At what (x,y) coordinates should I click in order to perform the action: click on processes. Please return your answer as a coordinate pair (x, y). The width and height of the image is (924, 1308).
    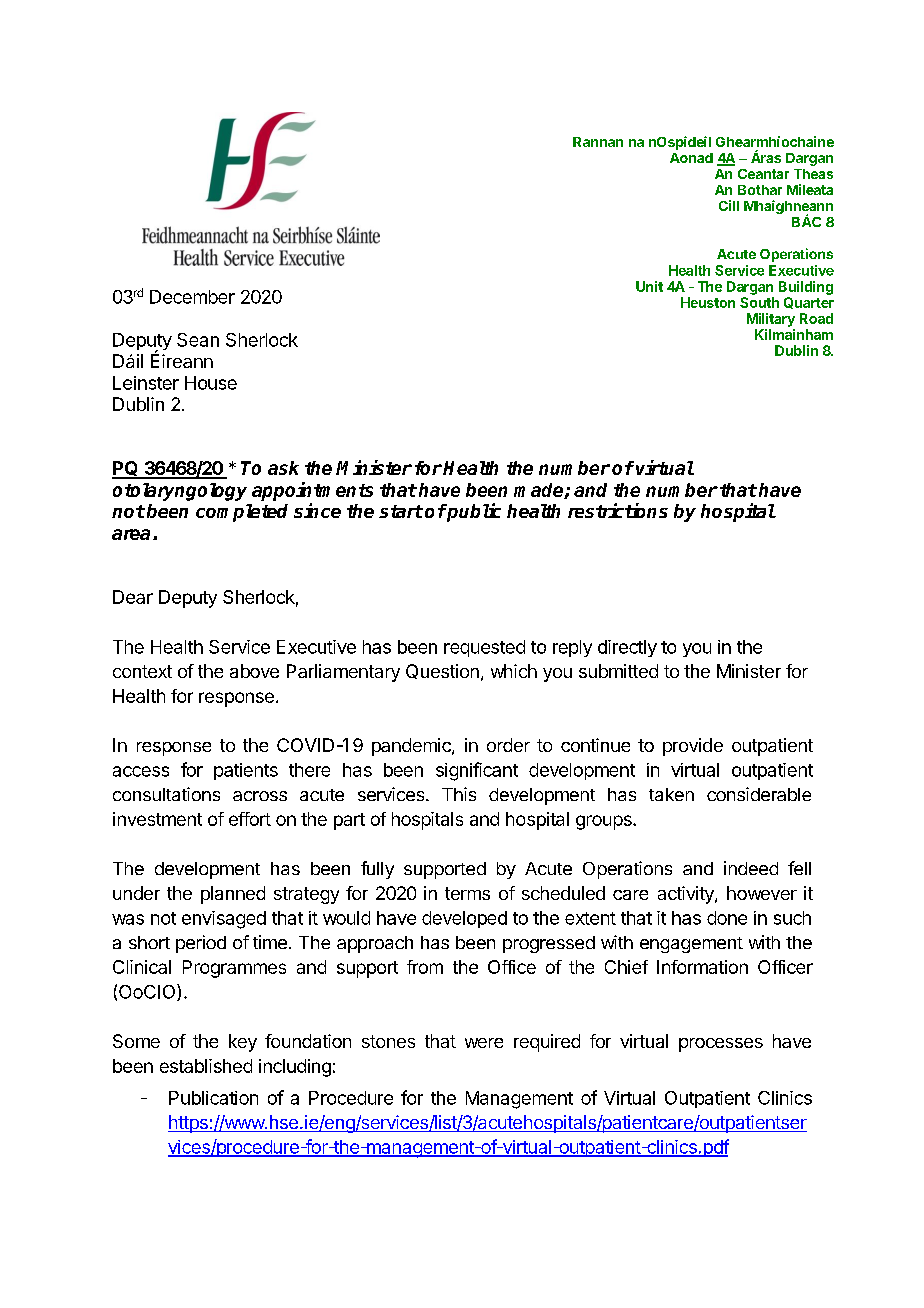
    Looking at the image, I should click on (721, 1045).
